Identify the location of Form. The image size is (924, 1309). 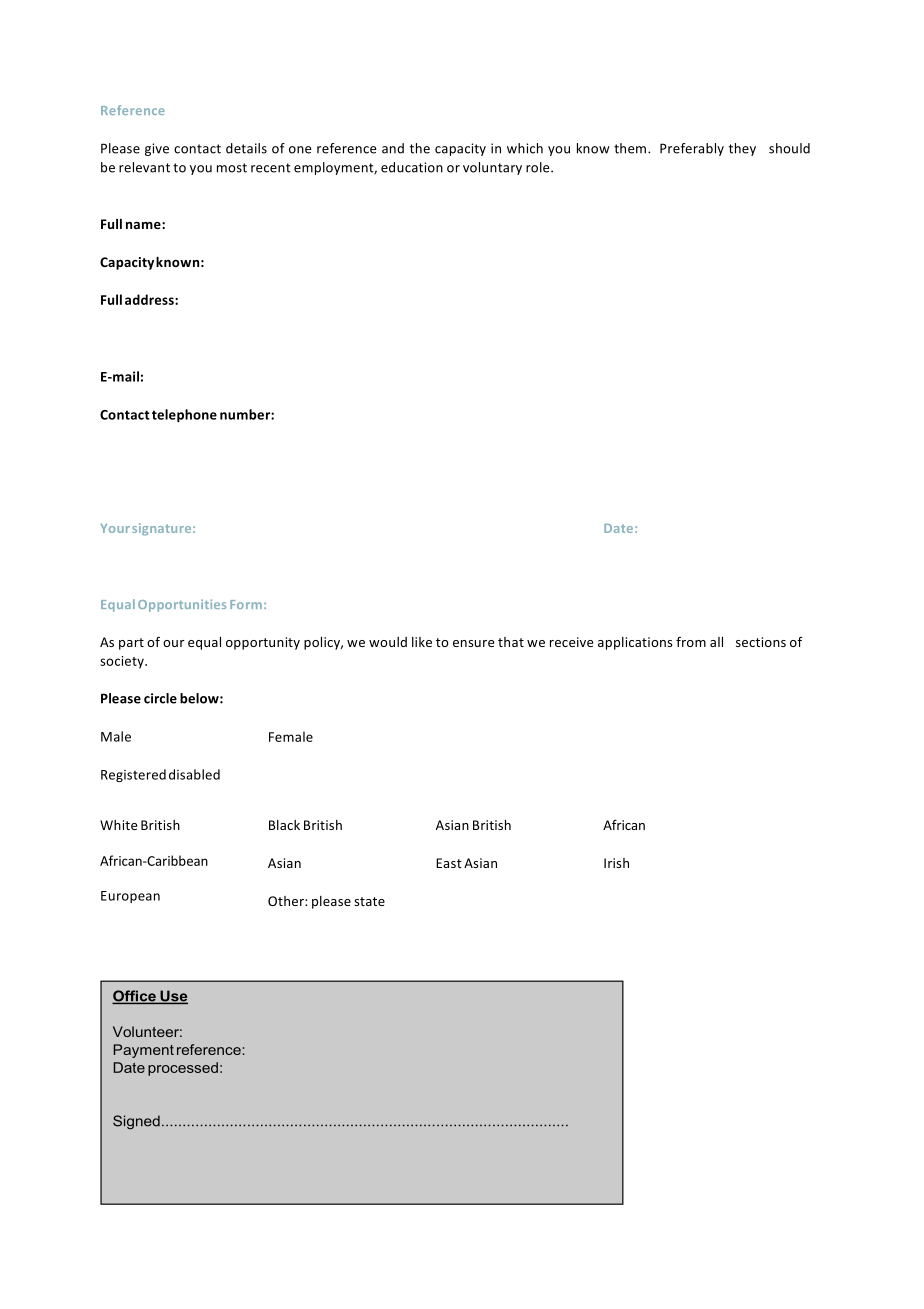
(247, 604).
